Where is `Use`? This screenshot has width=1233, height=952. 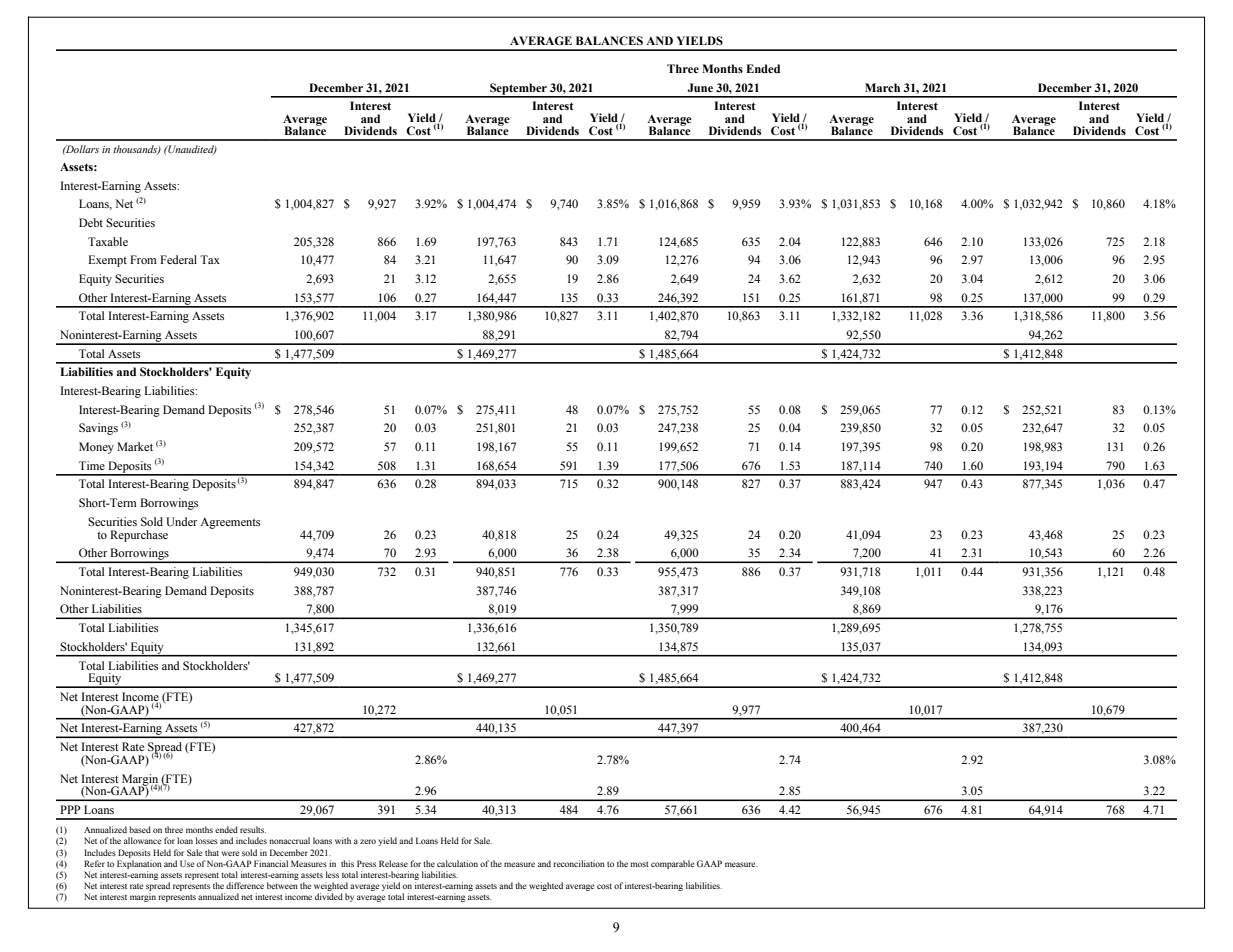 Use is located at coordinates (187, 863).
